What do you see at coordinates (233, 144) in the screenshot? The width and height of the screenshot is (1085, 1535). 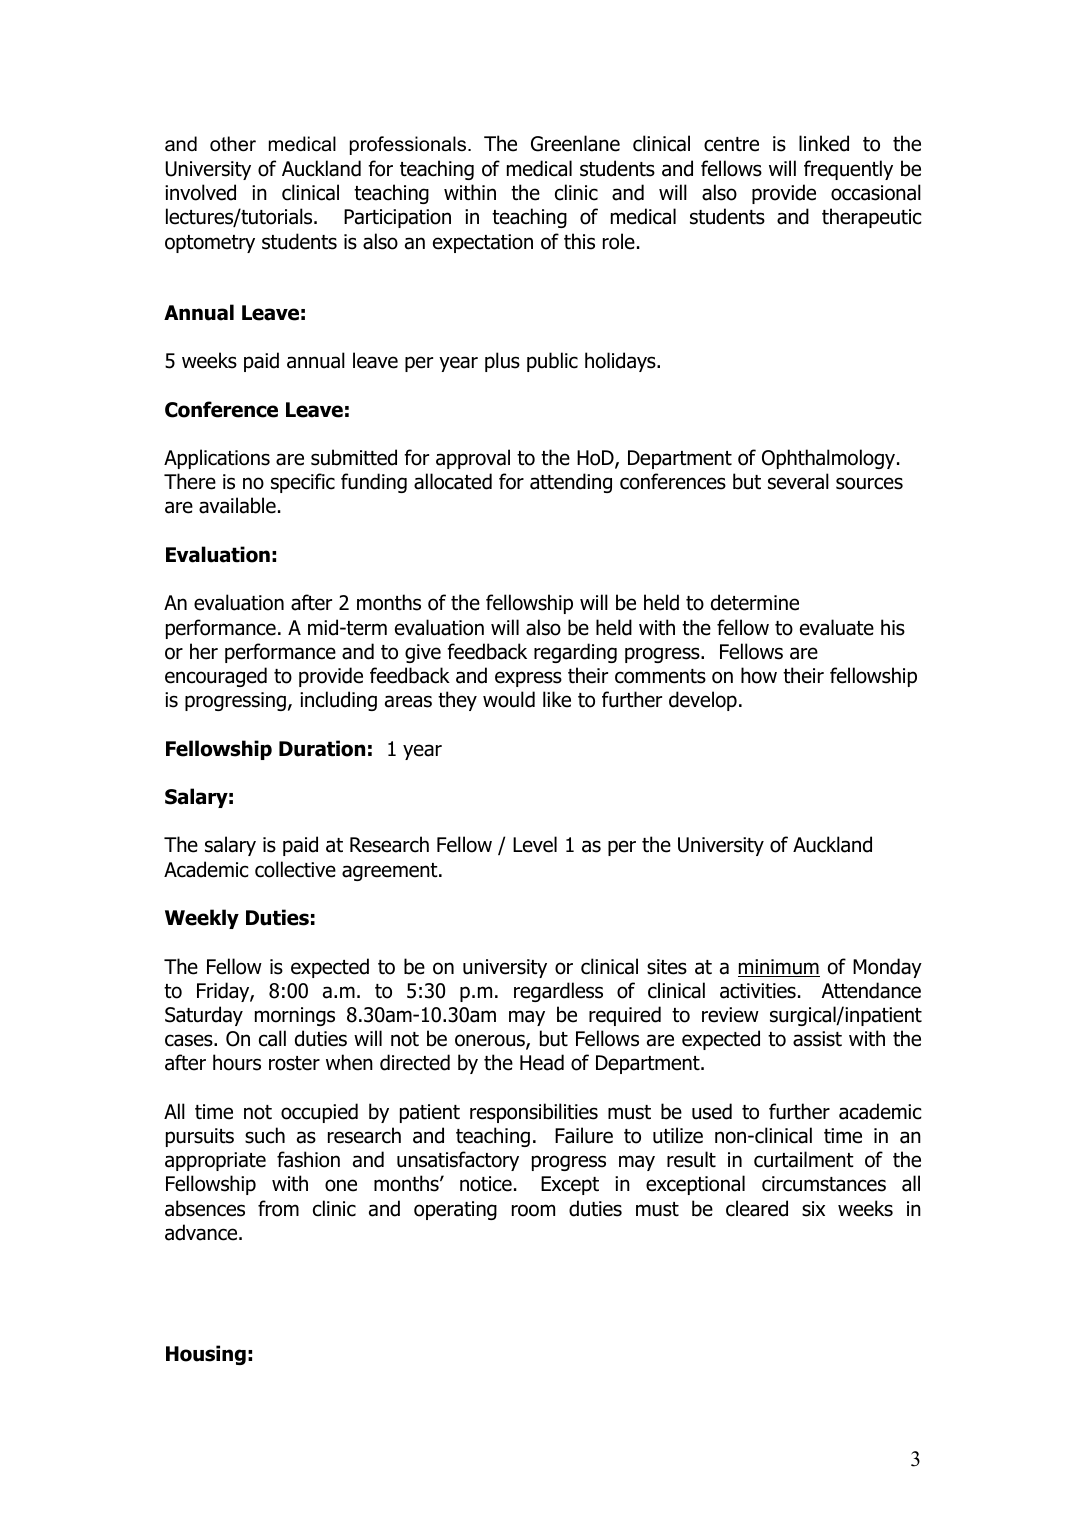 I see `other` at bounding box center [233, 144].
